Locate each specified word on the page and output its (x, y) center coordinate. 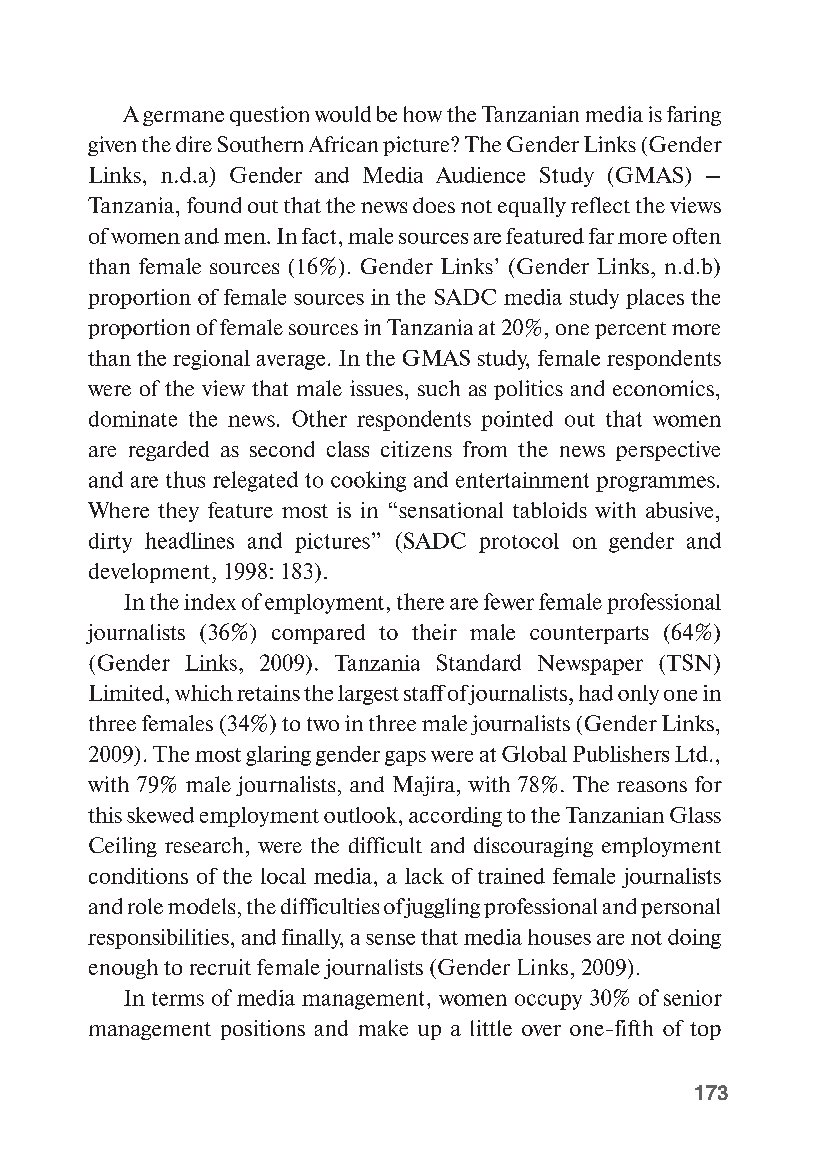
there (420, 601)
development (151, 573)
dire (194, 144)
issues (376, 388)
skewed (160, 815)
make (383, 1028)
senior (693, 998)
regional (211, 360)
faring (694, 116)
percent (630, 330)
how (423, 114)
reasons (652, 786)
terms (178, 999)
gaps (405, 758)
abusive (679, 510)
